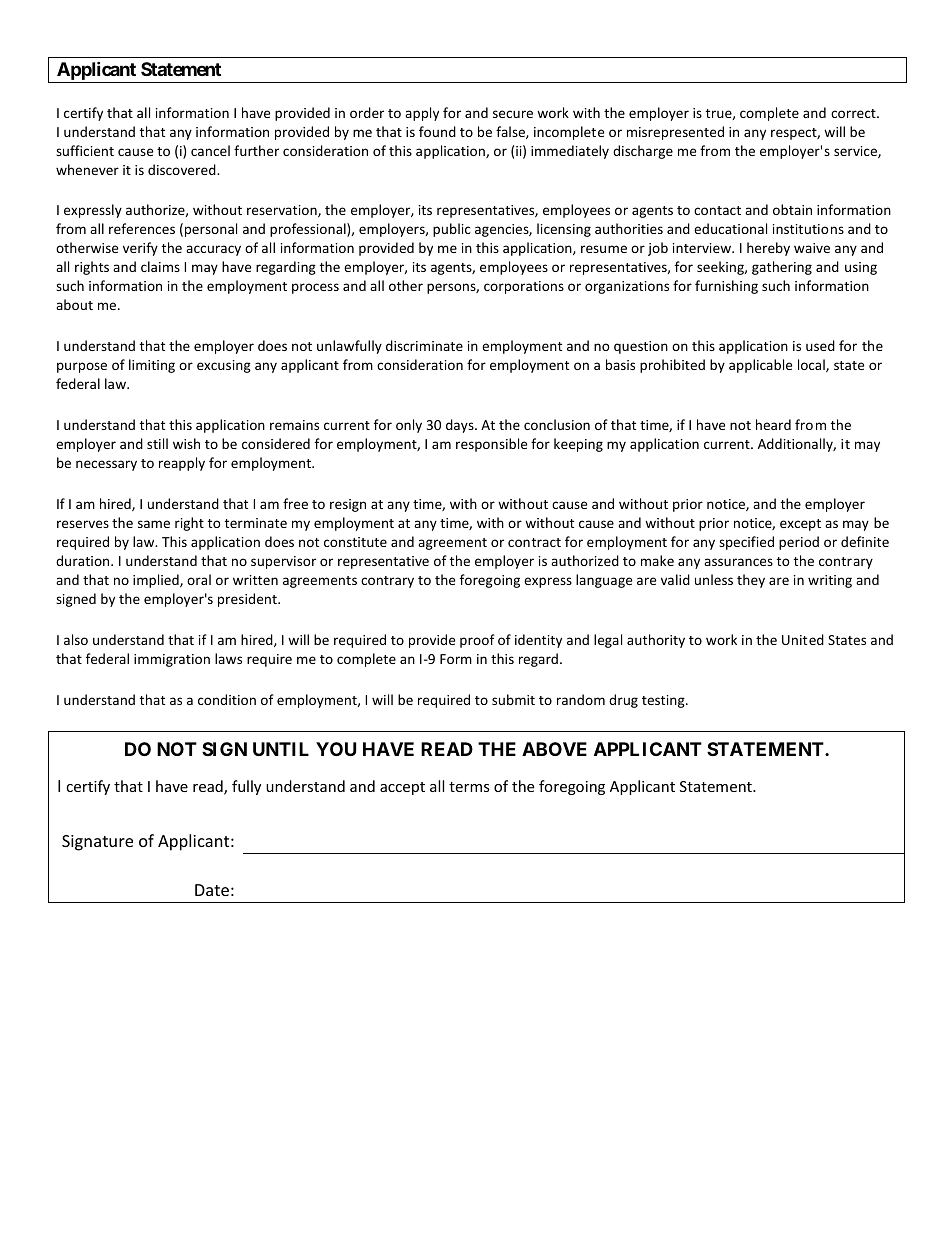 The width and height of the document is (952, 1233). I want to click on days, so click(461, 426).
